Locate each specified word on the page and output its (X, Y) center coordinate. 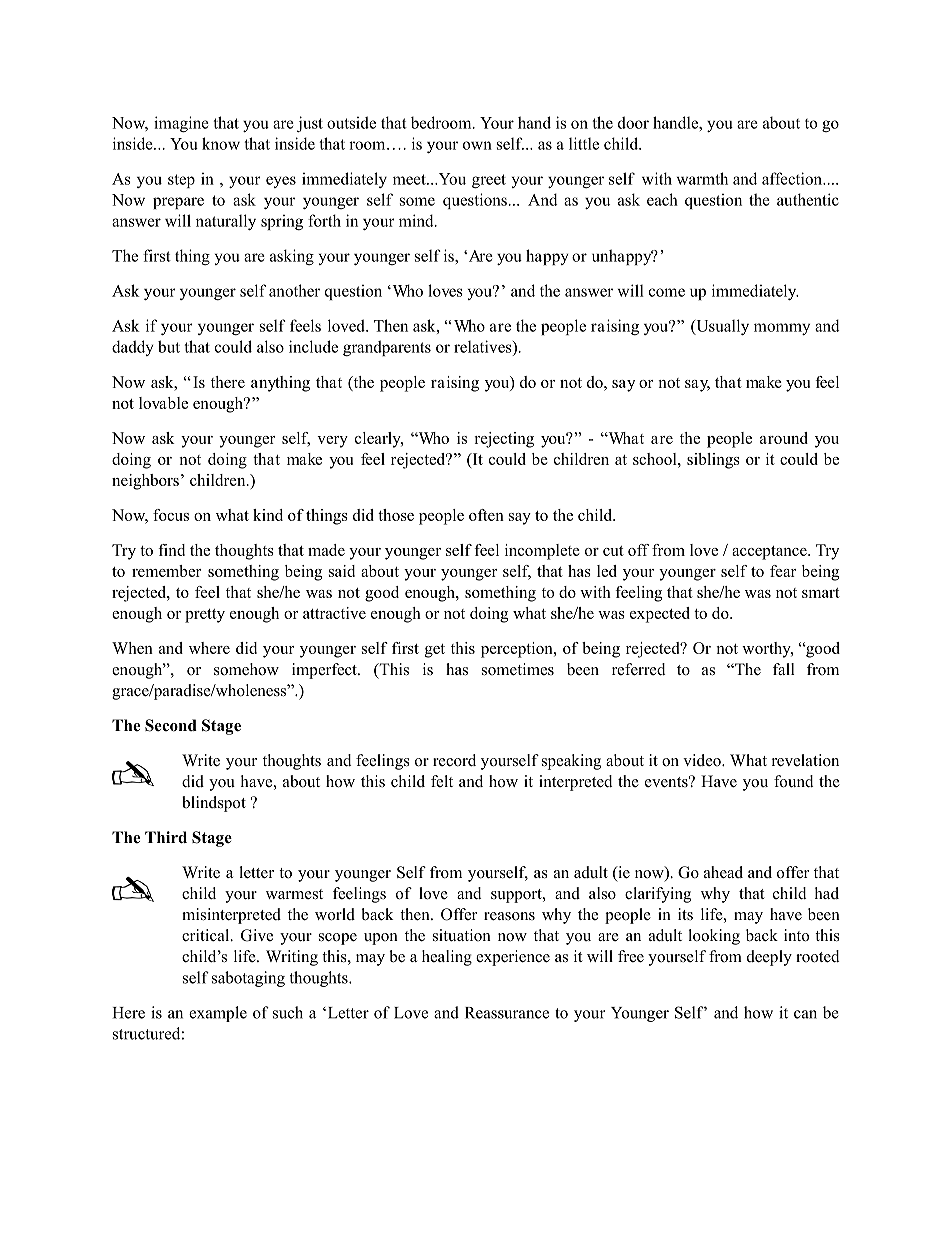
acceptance (770, 553)
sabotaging (248, 979)
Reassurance (507, 1013)
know (221, 143)
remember (166, 571)
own (477, 145)
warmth (702, 178)
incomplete (542, 552)
